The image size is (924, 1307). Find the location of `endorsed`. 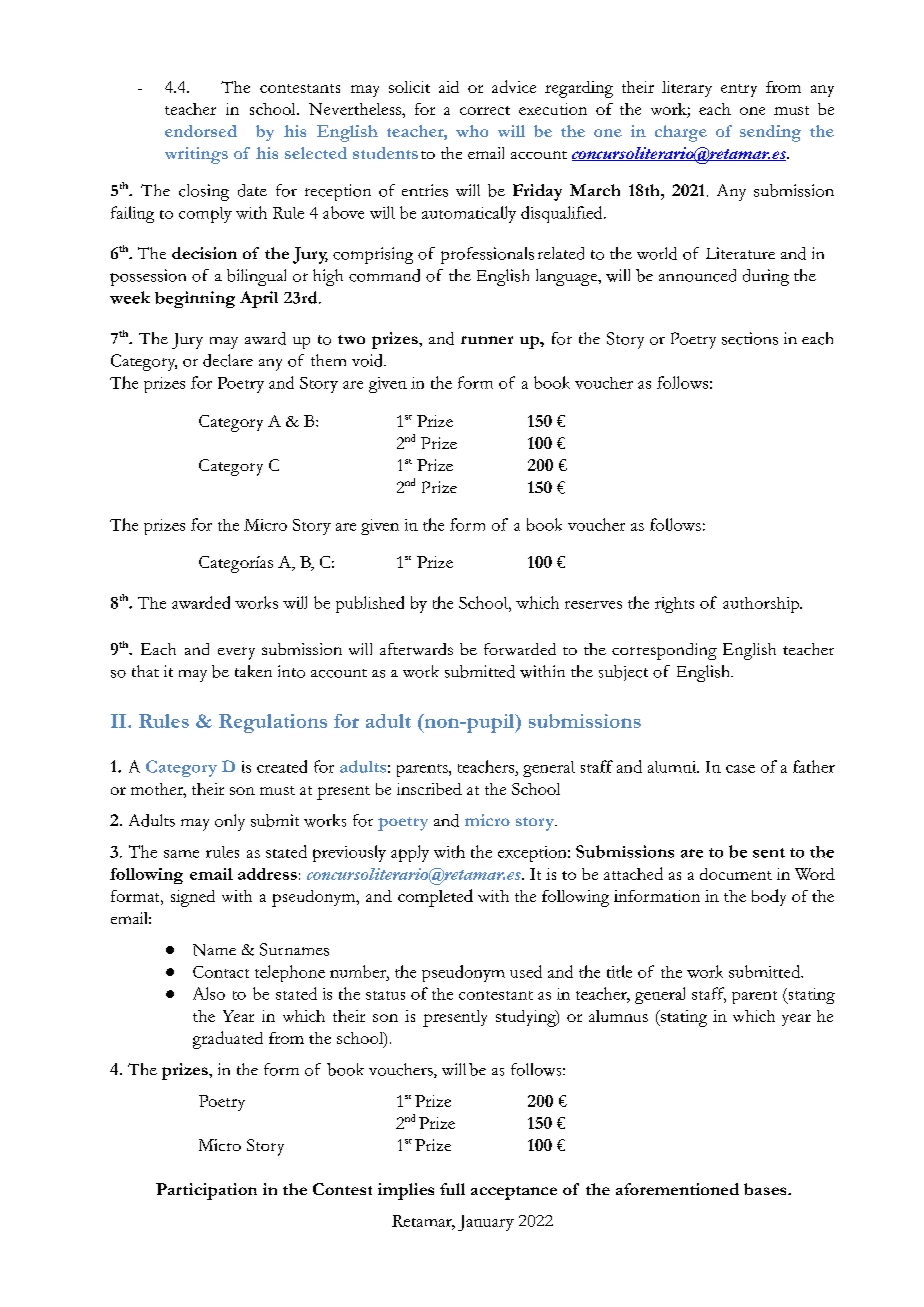

endorsed is located at coordinates (201, 131).
